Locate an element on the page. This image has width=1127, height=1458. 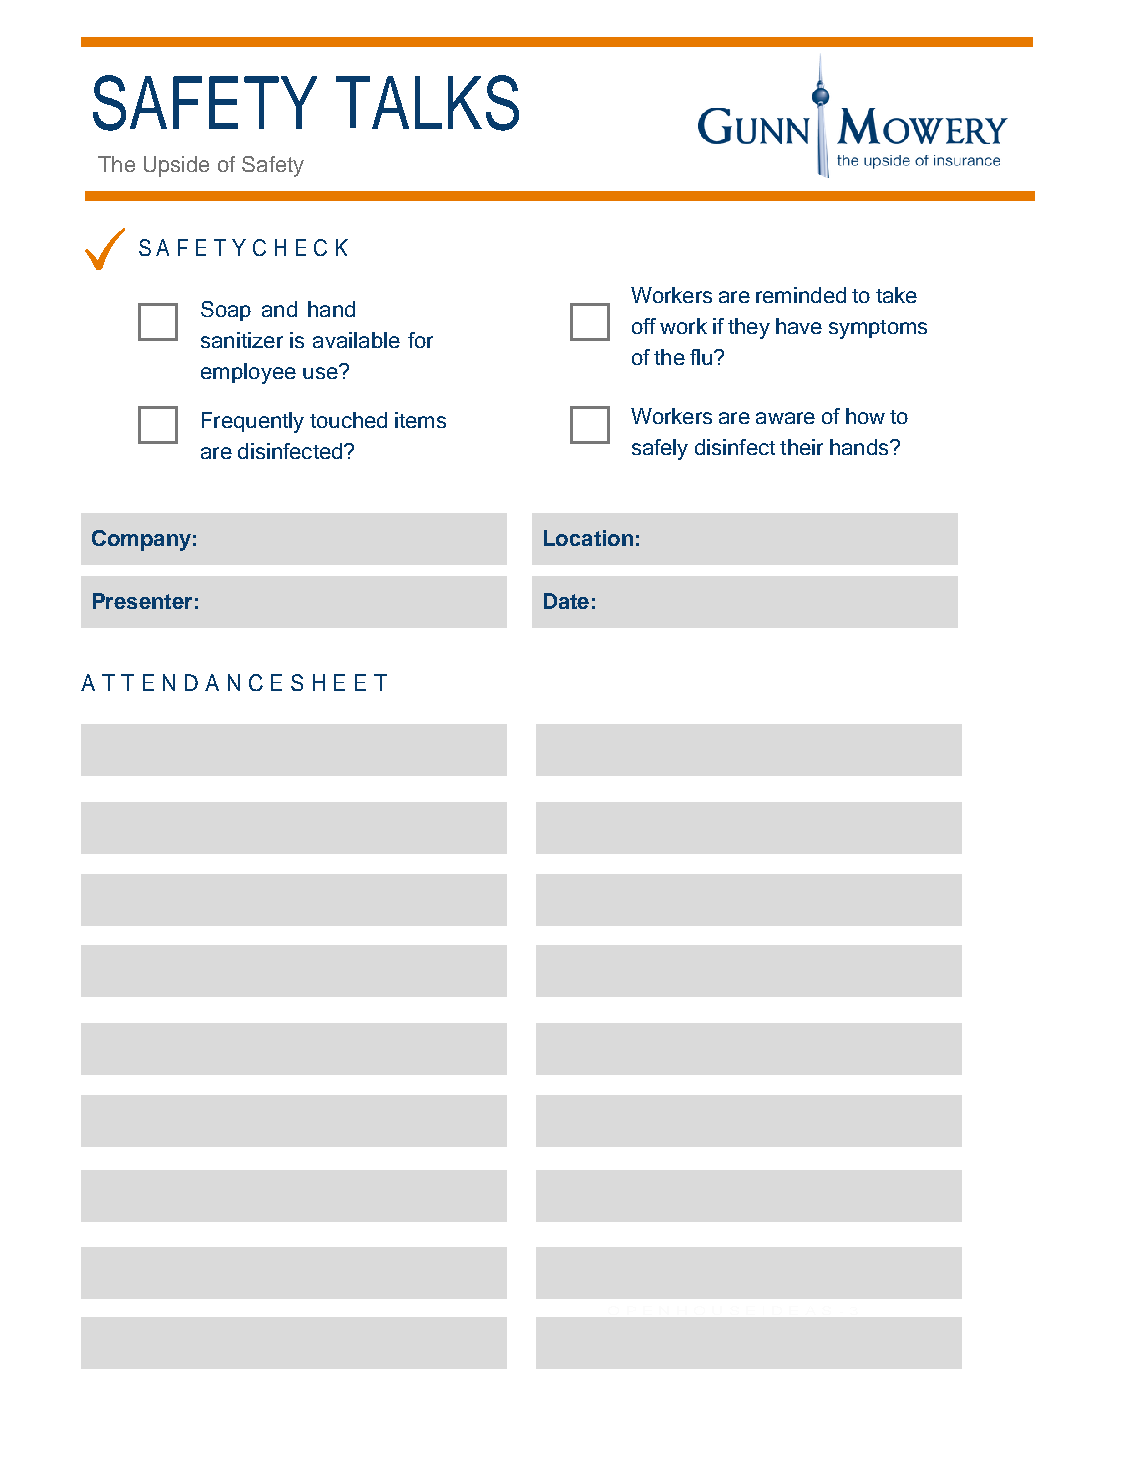
reminded is located at coordinates (801, 295).
